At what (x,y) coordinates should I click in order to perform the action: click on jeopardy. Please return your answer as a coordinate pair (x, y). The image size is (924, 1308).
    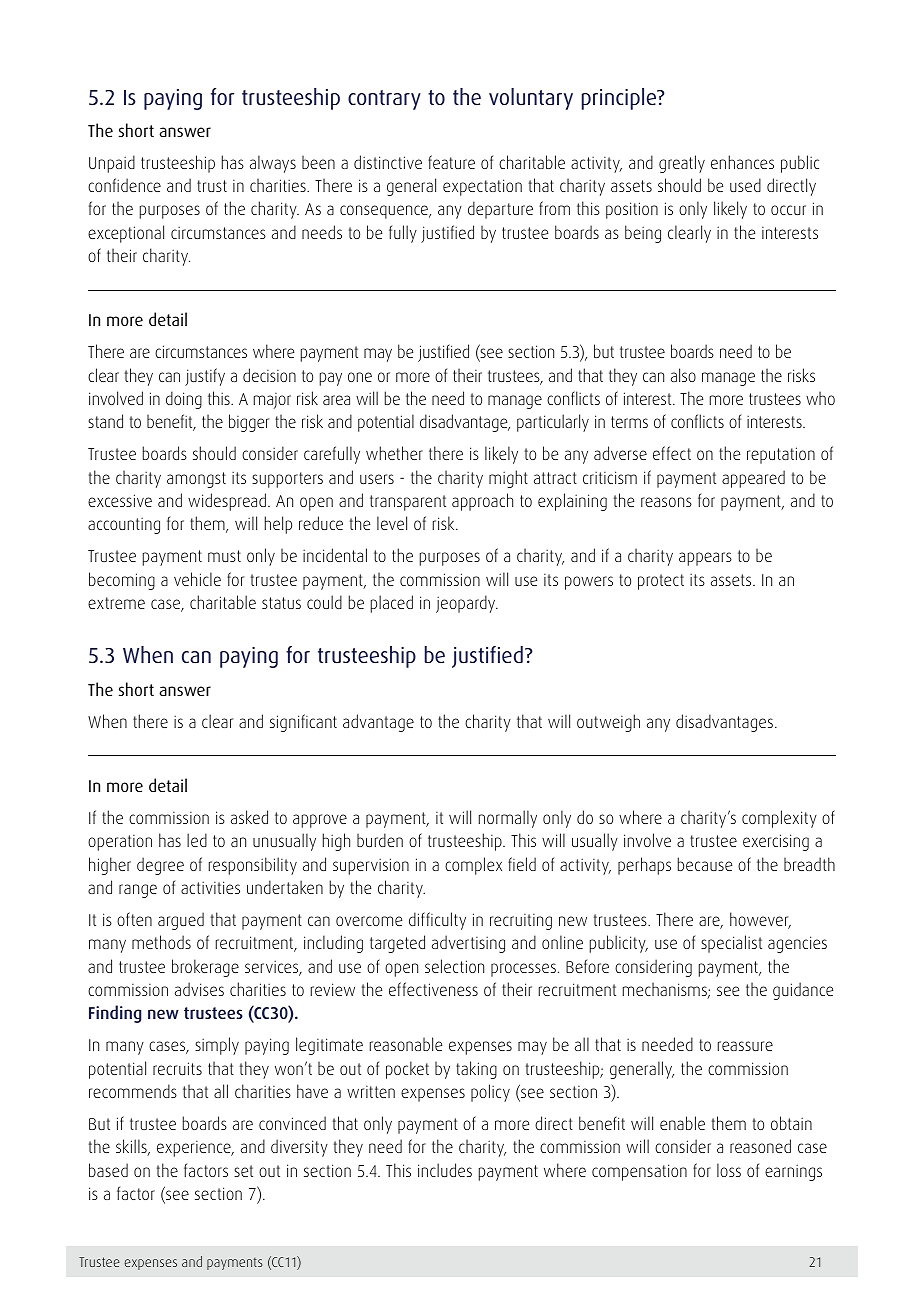
    Looking at the image, I should click on (467, 604).
